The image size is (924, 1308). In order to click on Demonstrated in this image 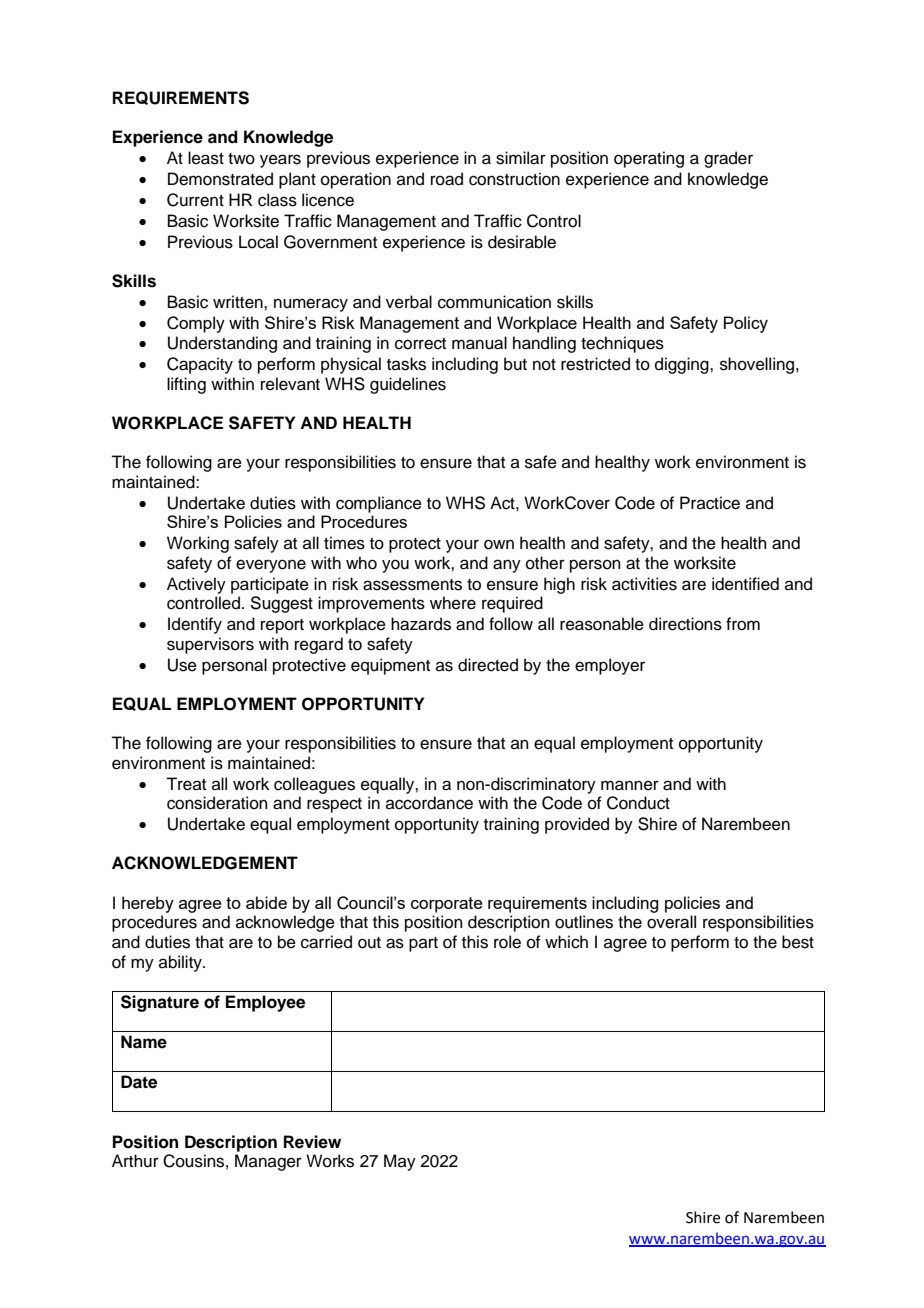, I will do `click(220, 179)`.
